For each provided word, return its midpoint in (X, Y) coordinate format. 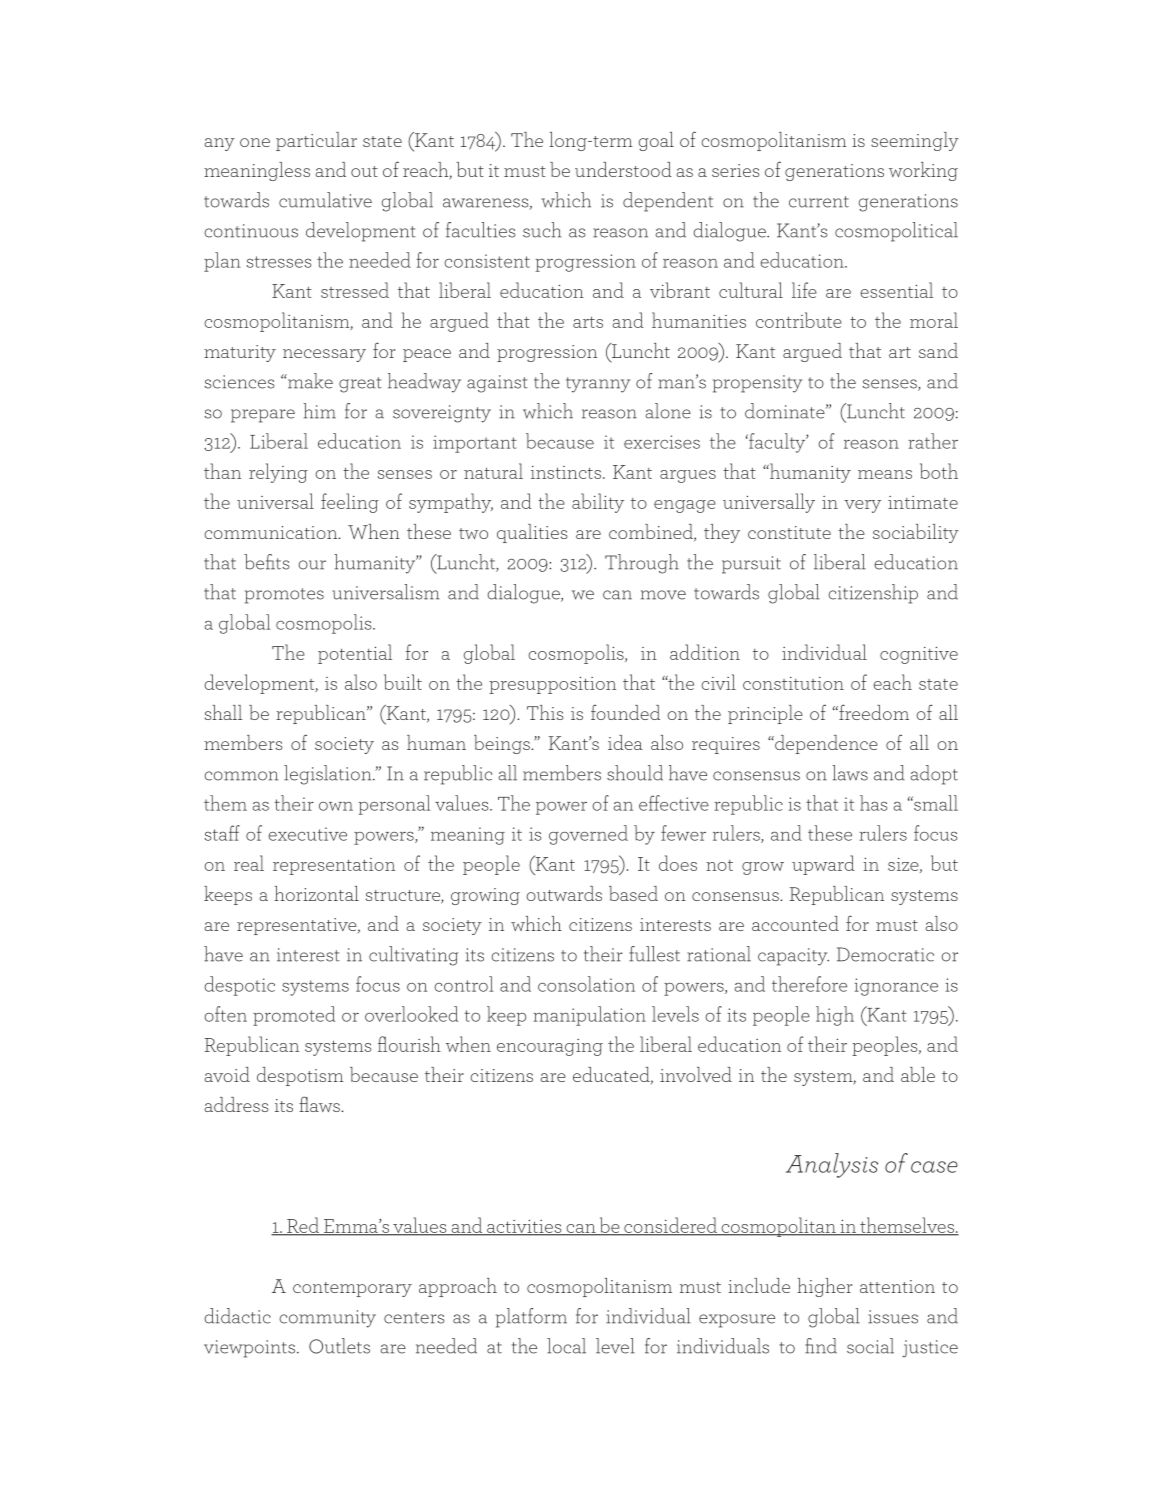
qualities (532, 533)
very (862, 506)
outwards (564, 893)
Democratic (885, 954)
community (327, 1319)
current (819, 202)
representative (298, 926)
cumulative (325, 200)
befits (266, 562)
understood (623, 169)
